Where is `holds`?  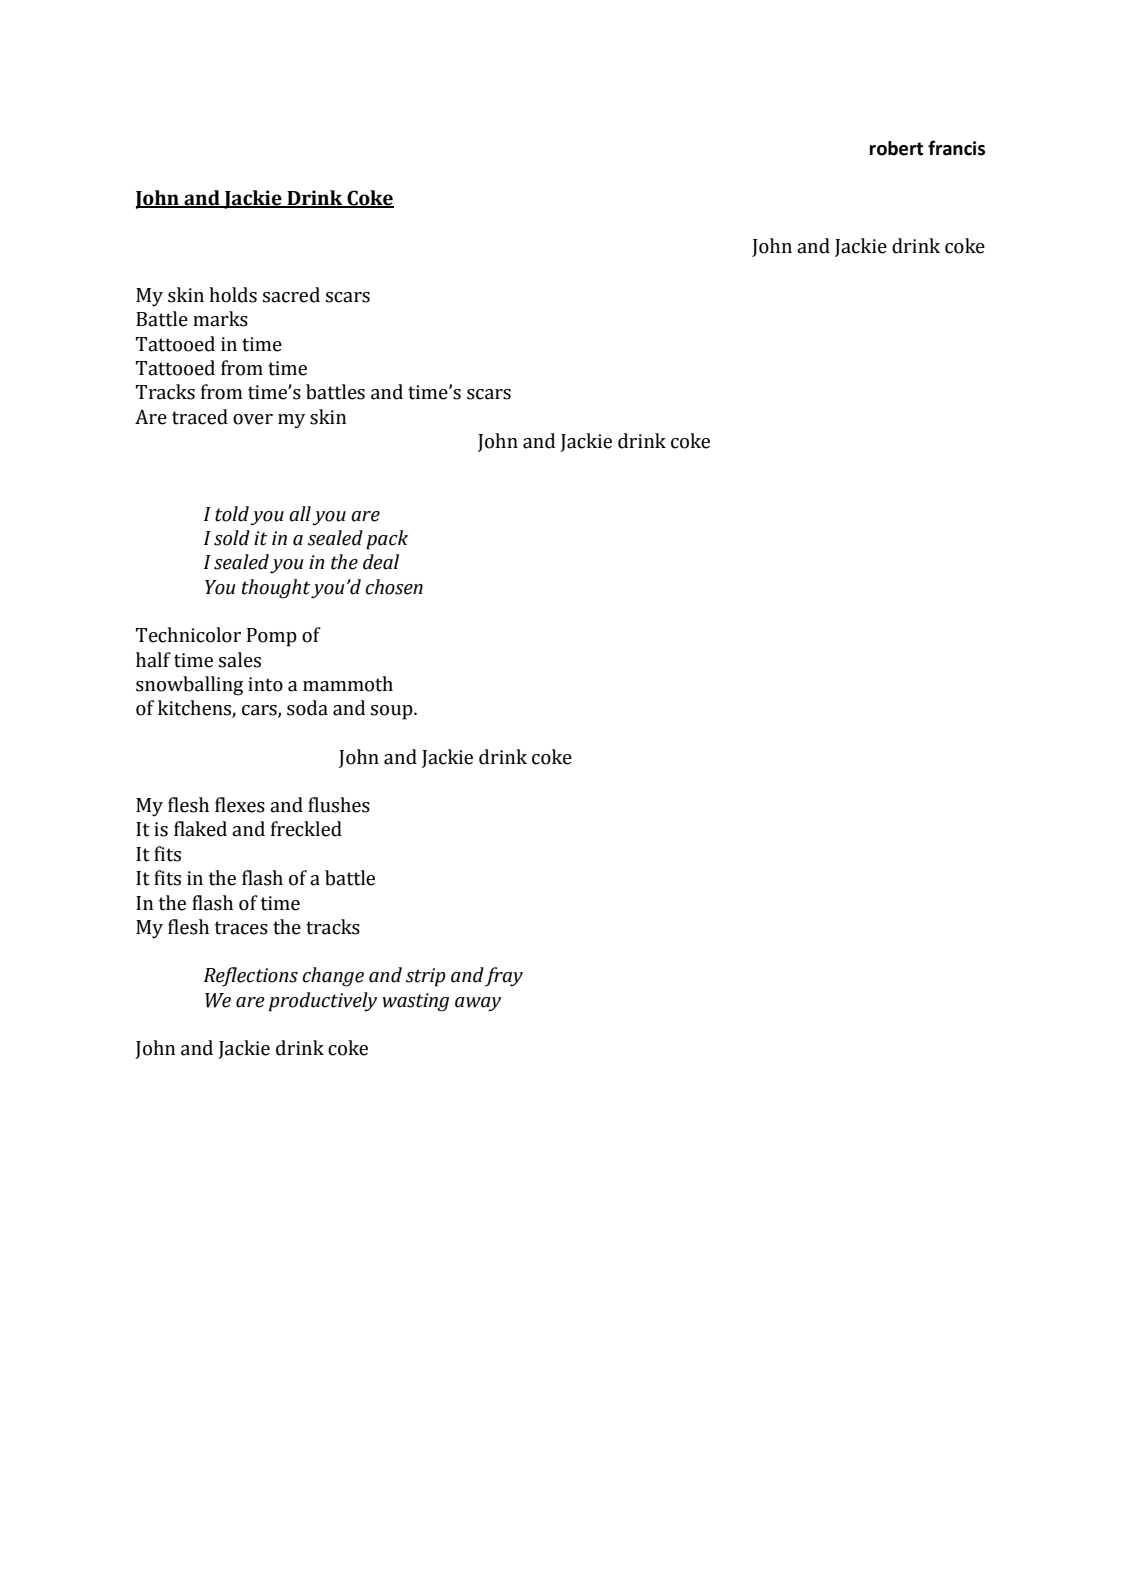
holds is located at coordinates (233, 295).
